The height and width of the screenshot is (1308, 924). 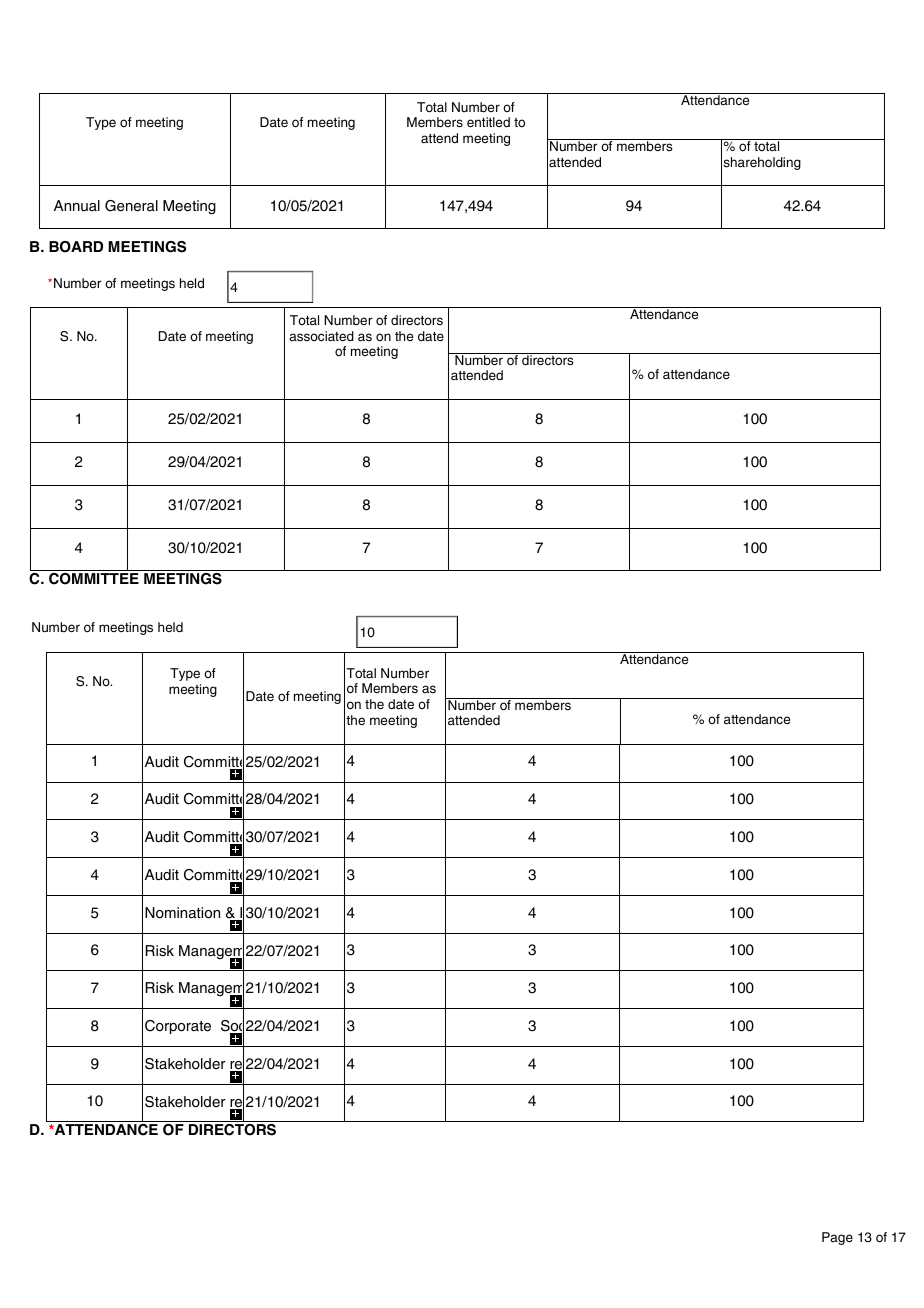 What do you see at coordinates (77, 206) in the screenshot?
I see `Annual` at bounding box center [77, 206].
